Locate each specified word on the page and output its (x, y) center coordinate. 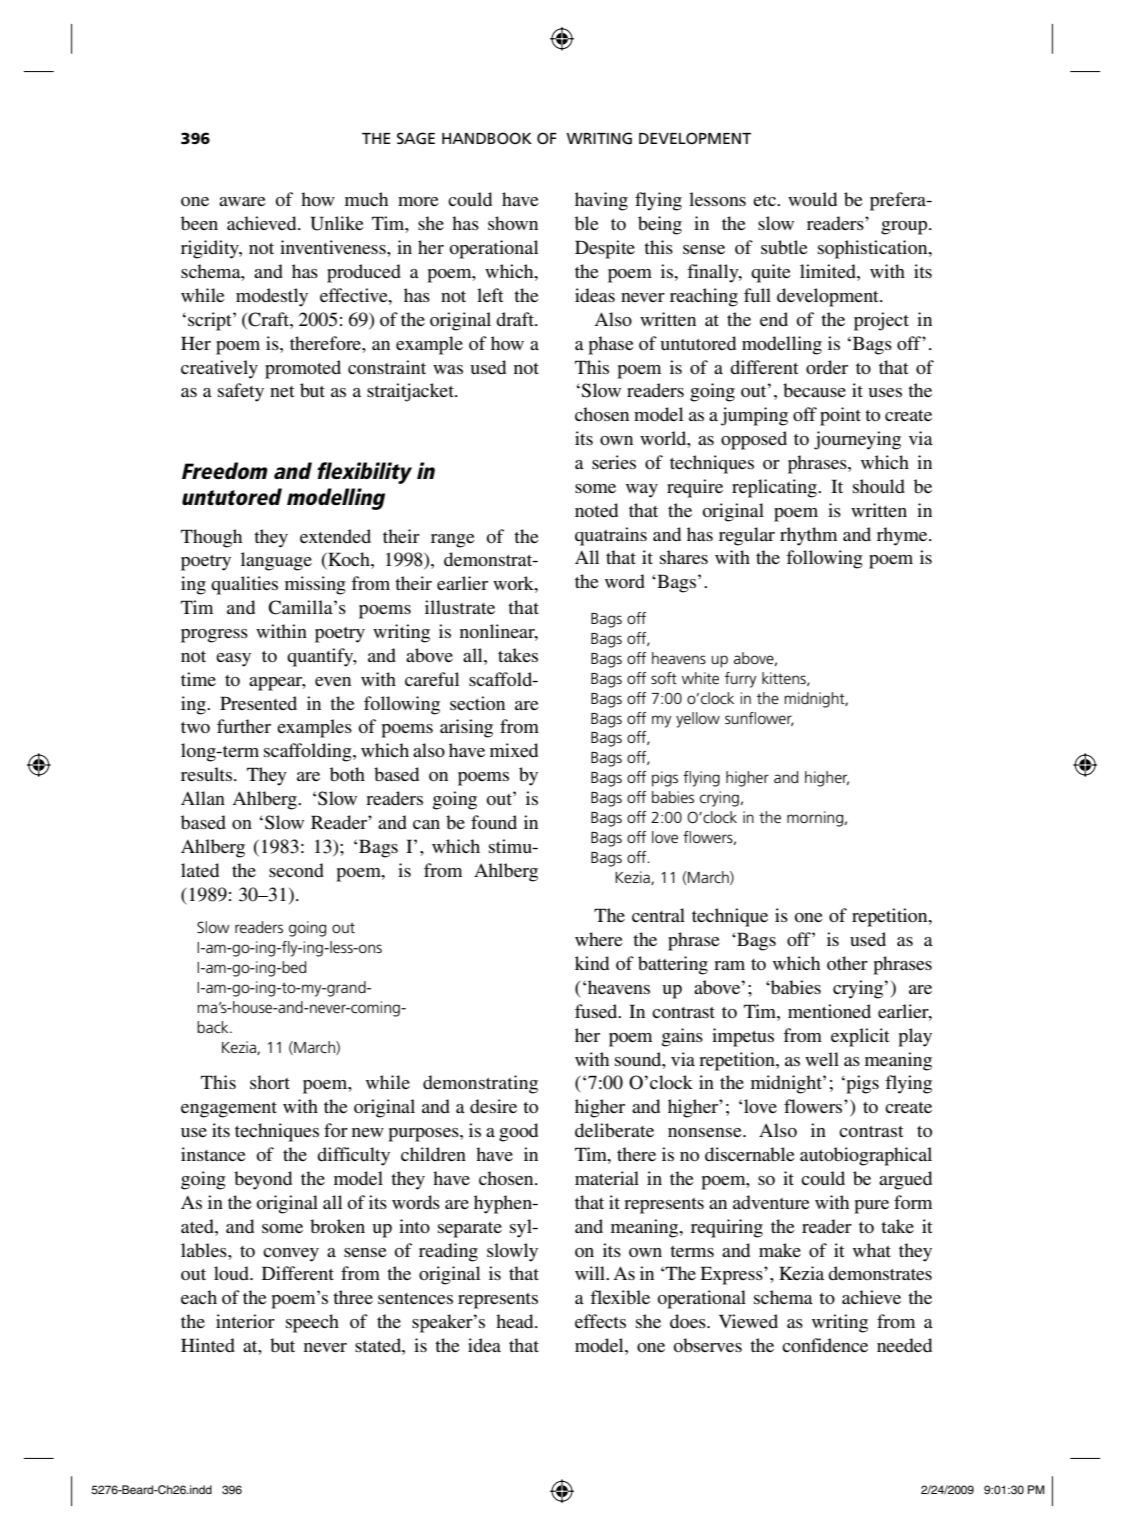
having (601, 201)
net (282, 391)
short (270, 1082)
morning (816, 819)
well (822, 1059)
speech (312, 1323)
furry (740, 680)
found (494, 822)
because (814, 390)
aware (242, 201)
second (296, 870)
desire (493, 1106)
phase (611, 345)
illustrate (460, 607)
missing (315, 585)
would (812, 199)
